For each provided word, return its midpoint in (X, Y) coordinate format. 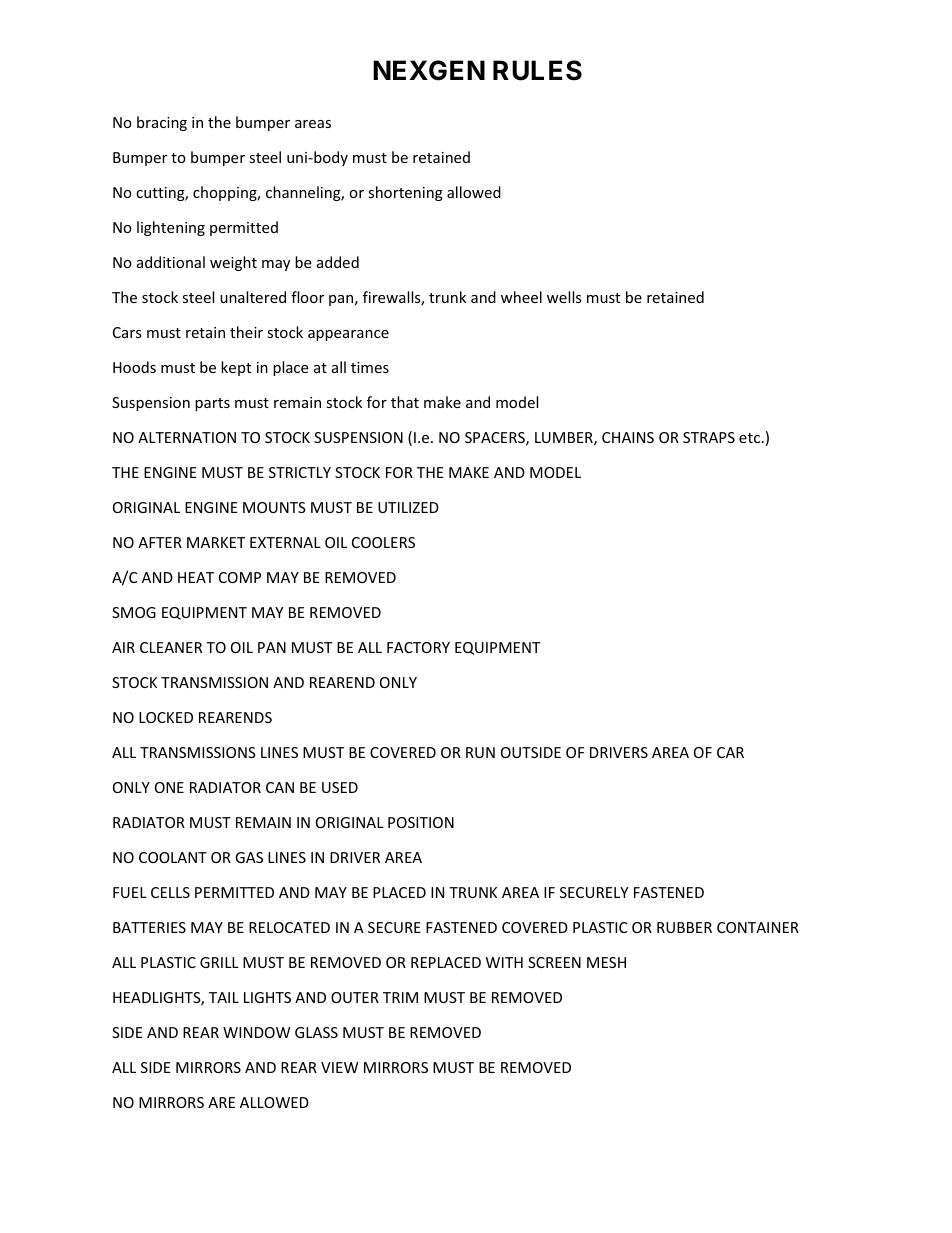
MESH (606, 962)
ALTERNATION (187, 437)
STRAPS (709, 437)
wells (564, 297)
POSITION (421, 822)
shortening (405, 193)
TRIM (400, 997)
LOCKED (166, 717)
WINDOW (256, 1032)
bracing (162, 123)
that (405, 402)
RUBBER (684, 927)
